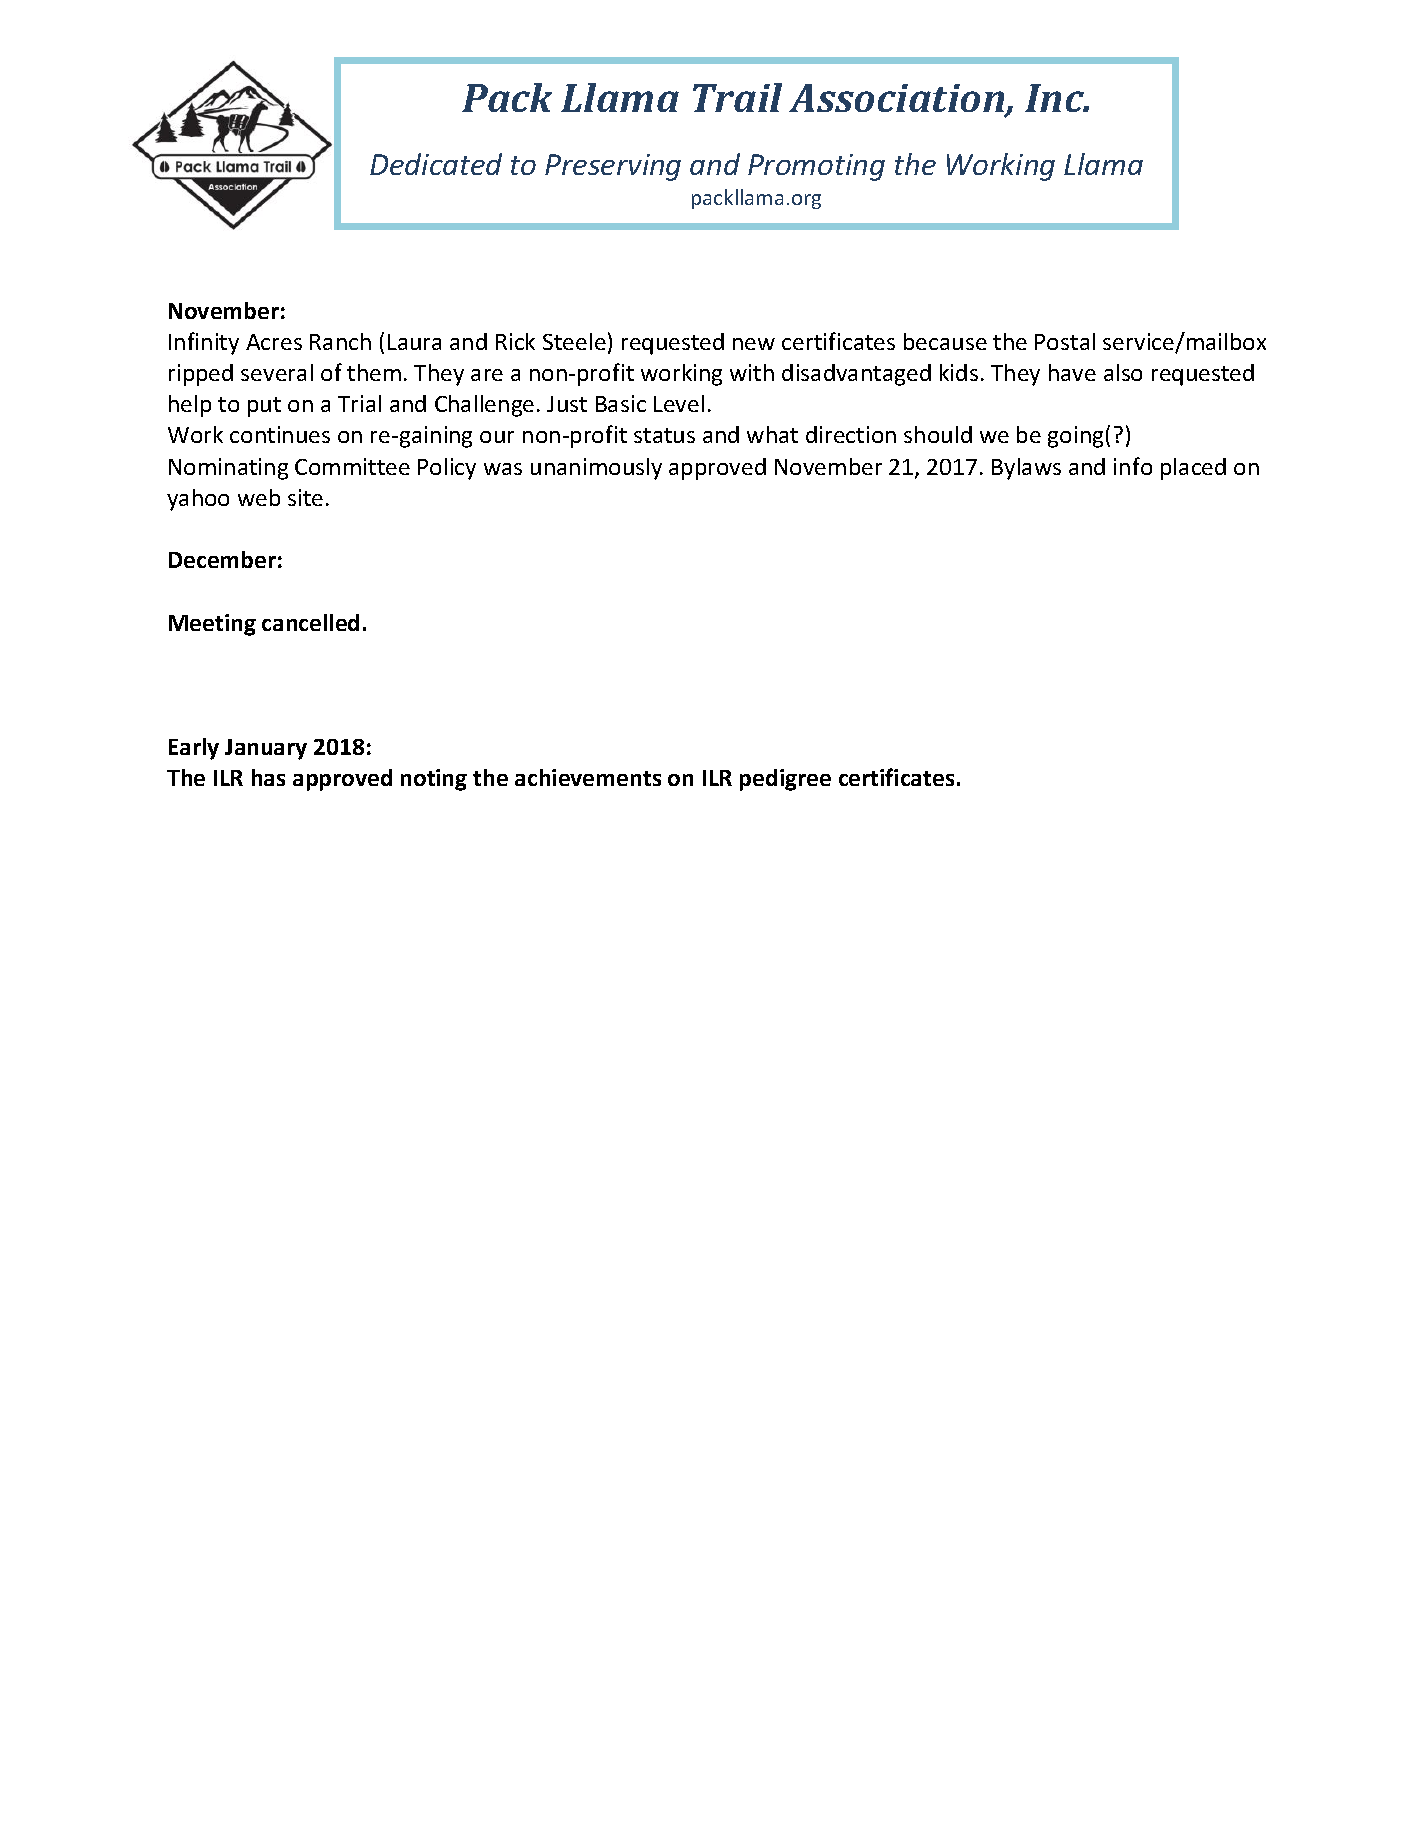 The height and width of the document is (1839, 1421). What do you see at coordinates (436, 164) in the document?
I see `Dedicated` at bounding box center [436, 164].
